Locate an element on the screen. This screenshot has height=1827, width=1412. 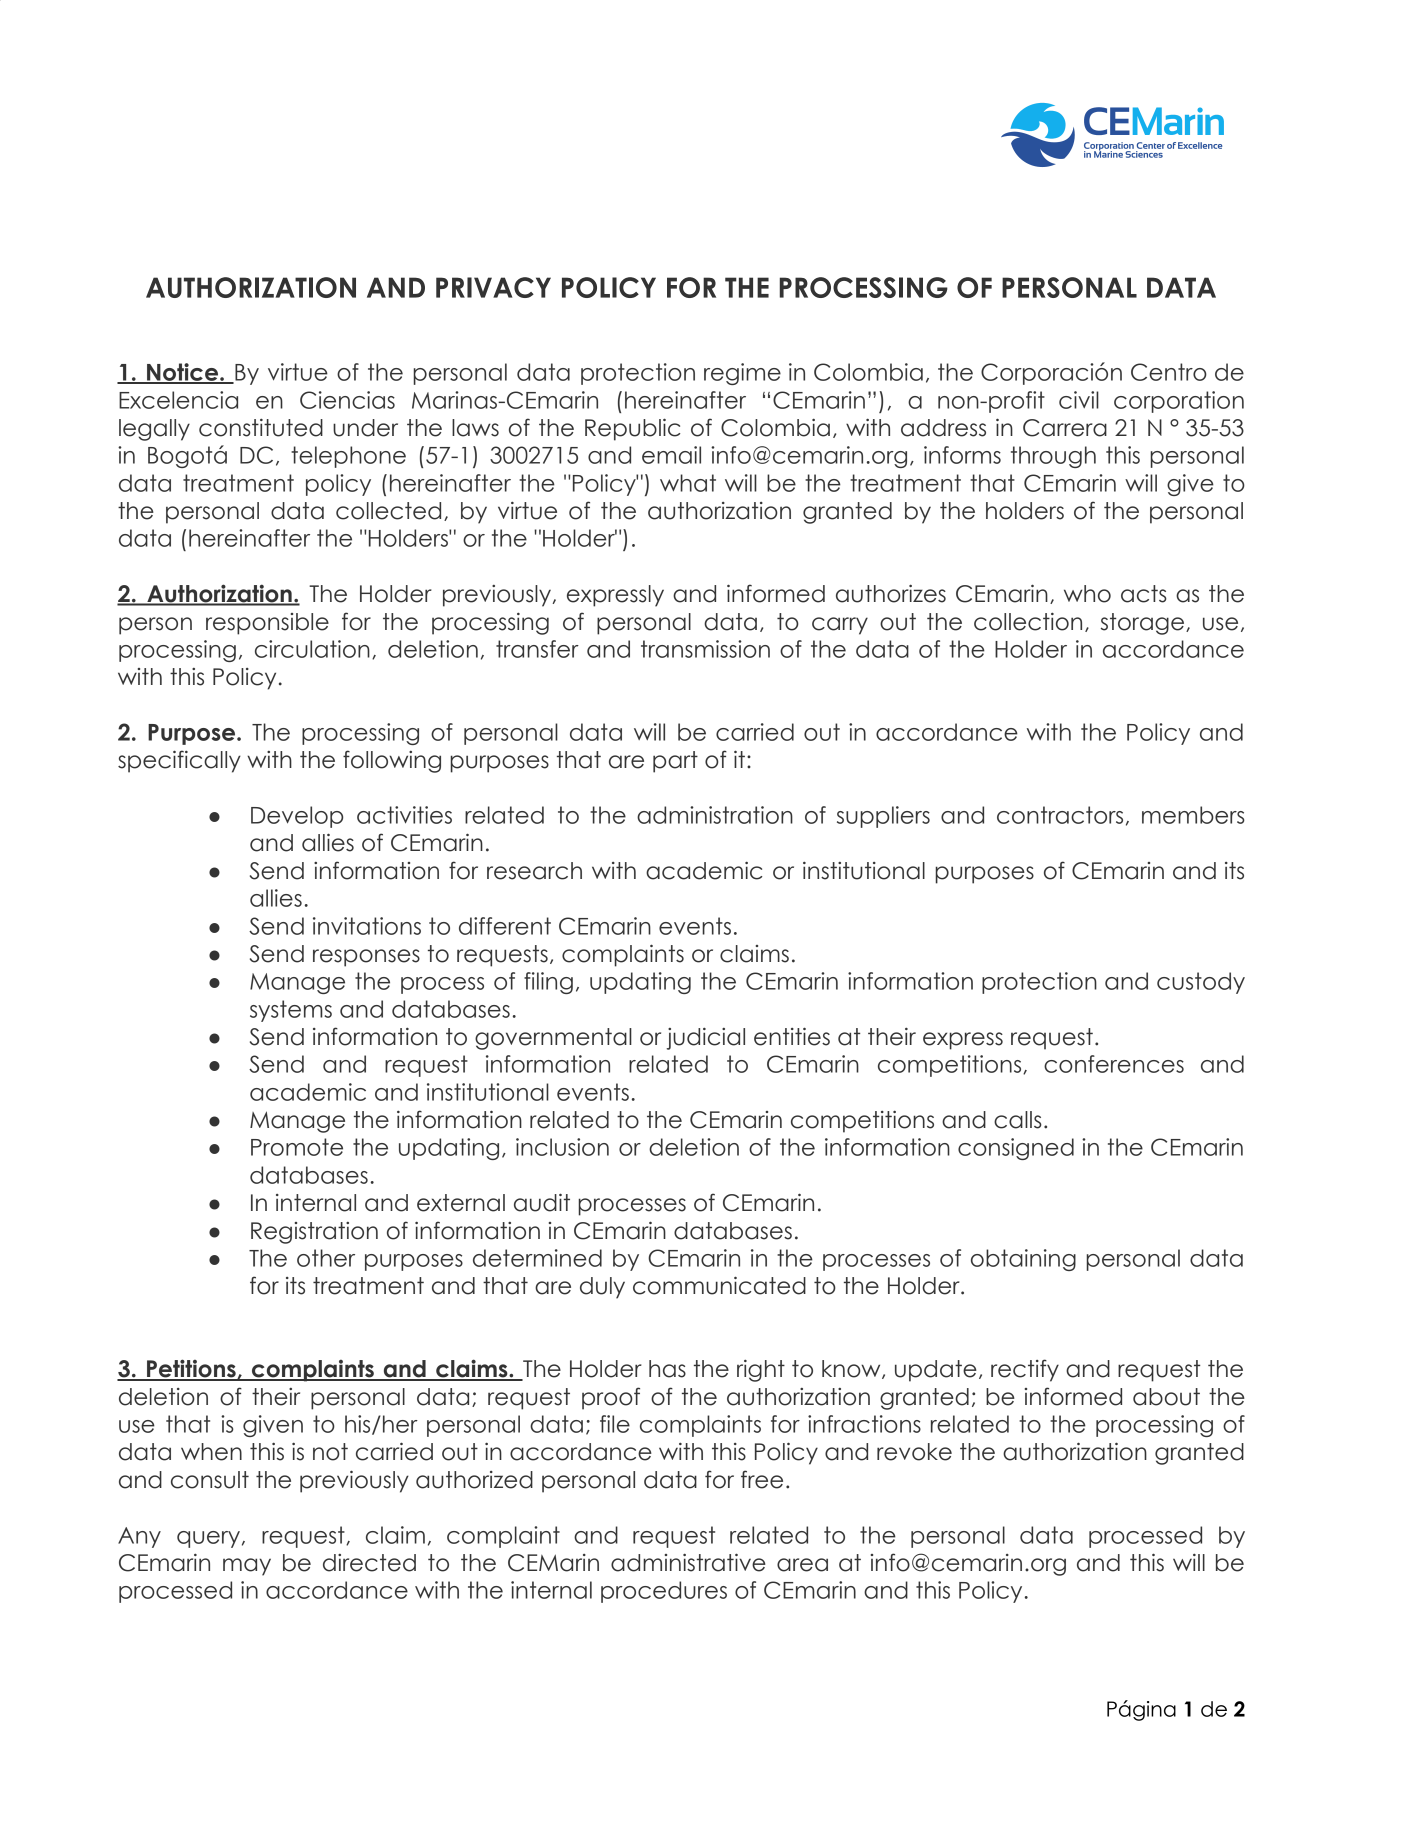
custody is located at coordinates (1201, 983).
